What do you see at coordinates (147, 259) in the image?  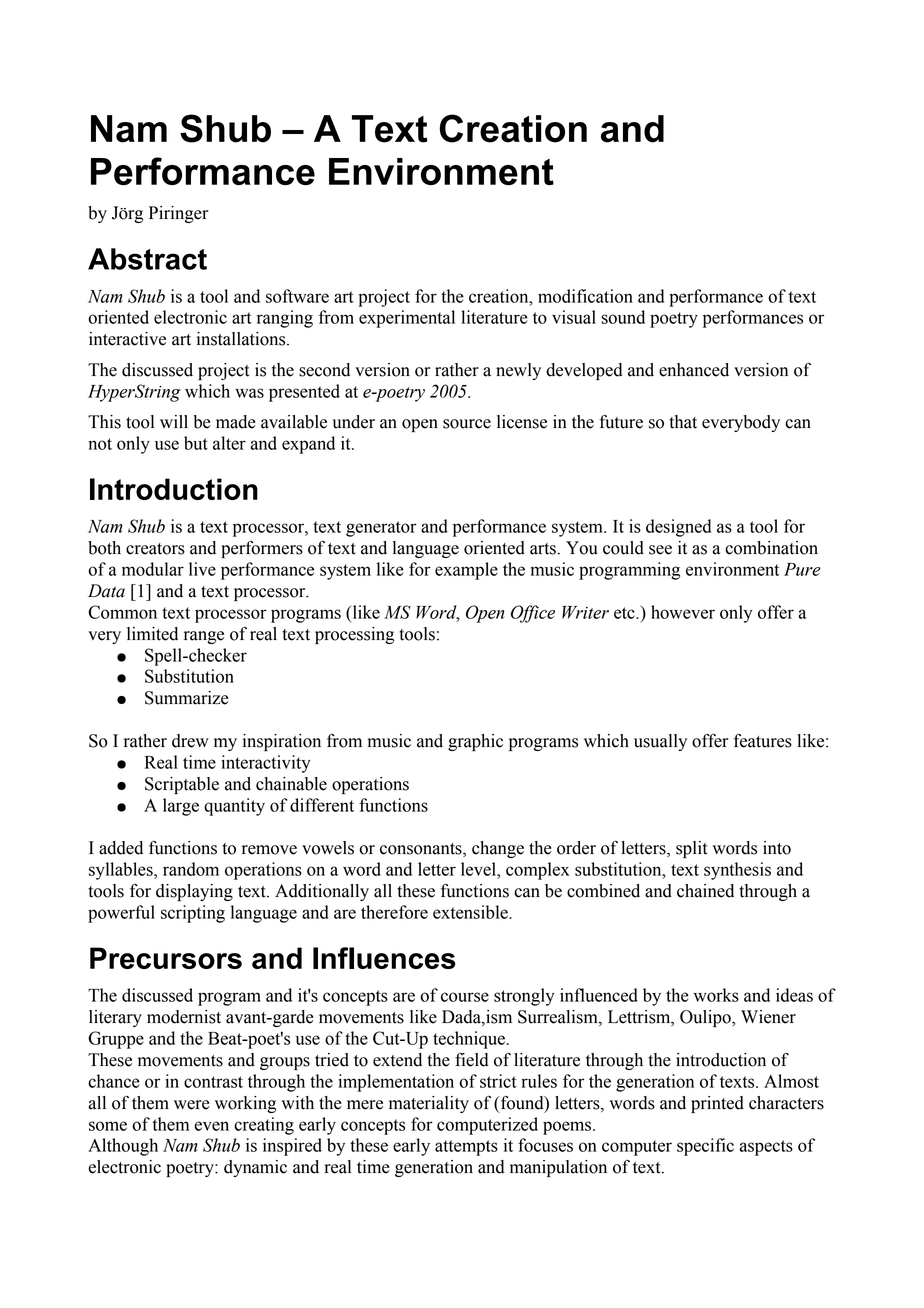 I see `Abstract` at bounding box center [147, 259].
